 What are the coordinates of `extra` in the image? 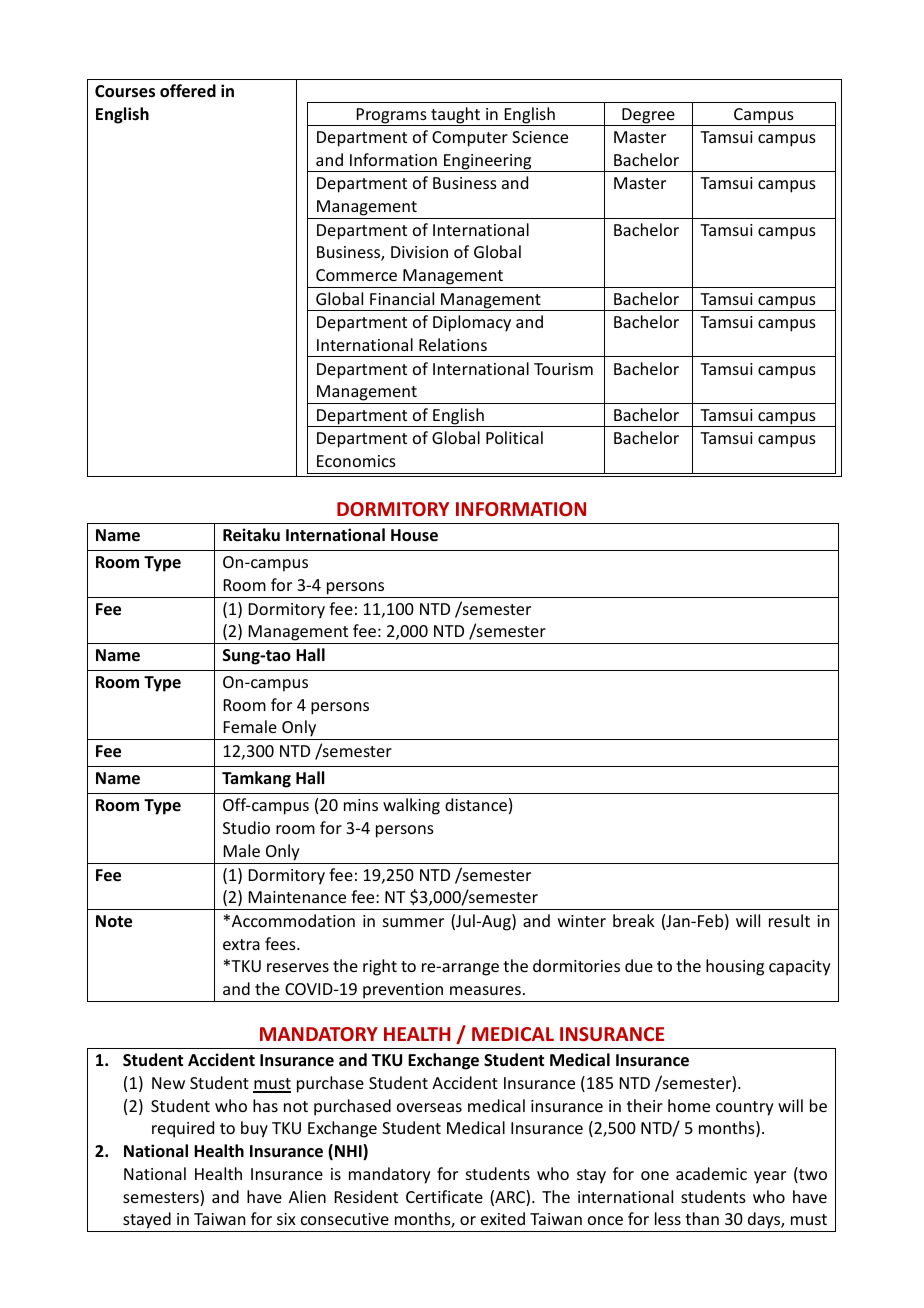 It's located at (241, 944).
